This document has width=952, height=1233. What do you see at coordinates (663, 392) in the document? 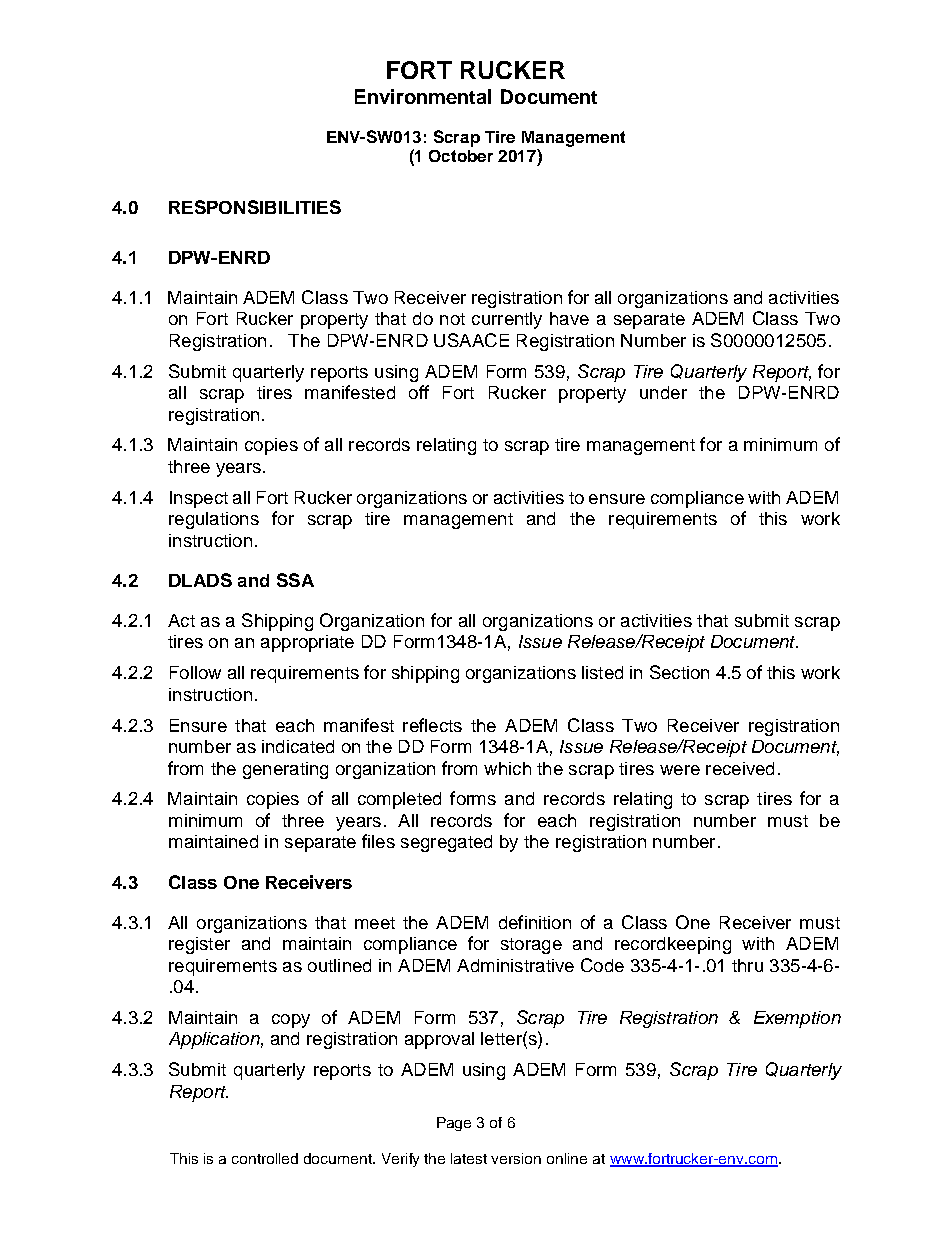
I see `under` at bounding box center [663, 392].
